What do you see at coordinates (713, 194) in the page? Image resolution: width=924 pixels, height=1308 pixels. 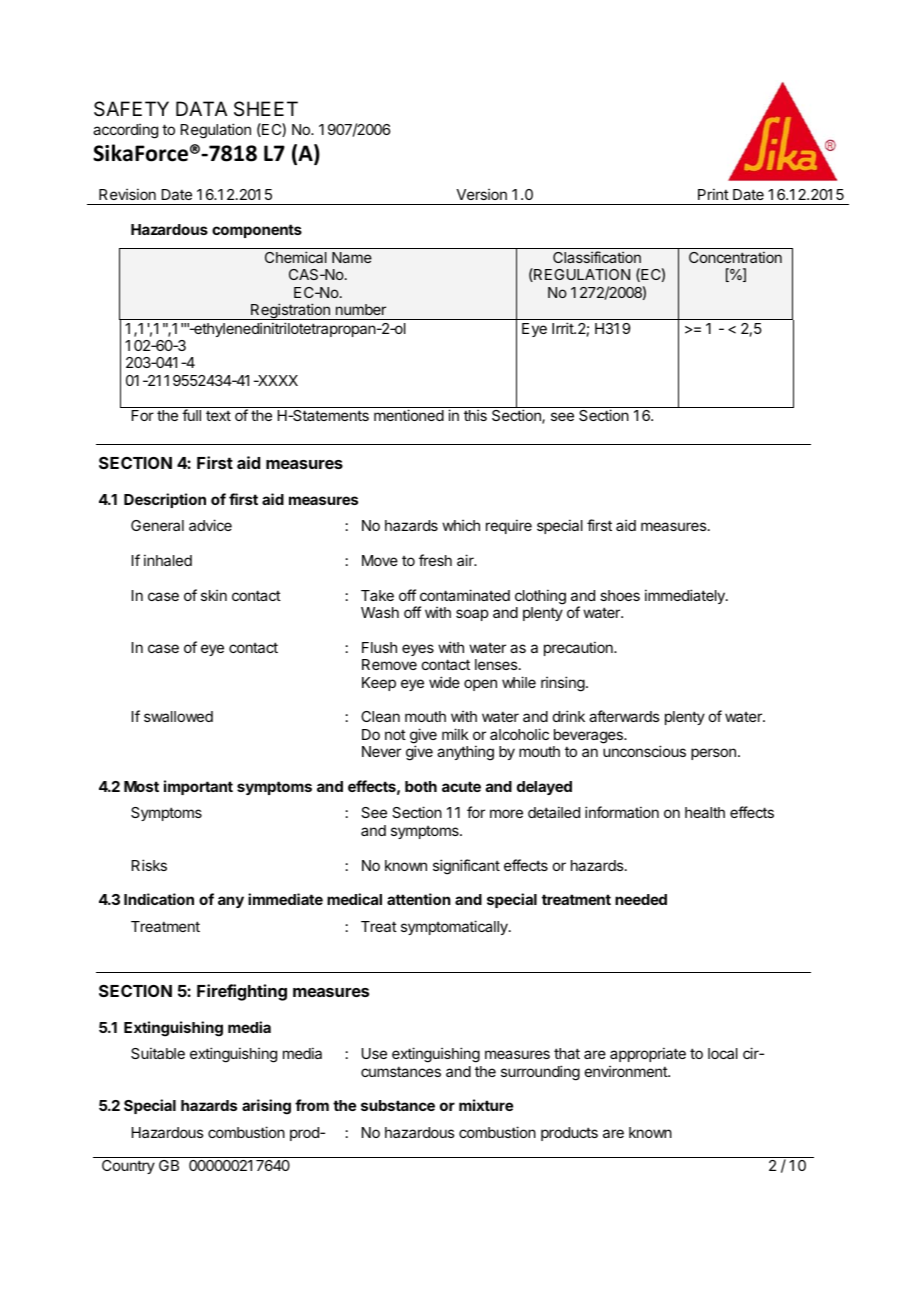 I see `Print` at bounding box center [713, 194].
